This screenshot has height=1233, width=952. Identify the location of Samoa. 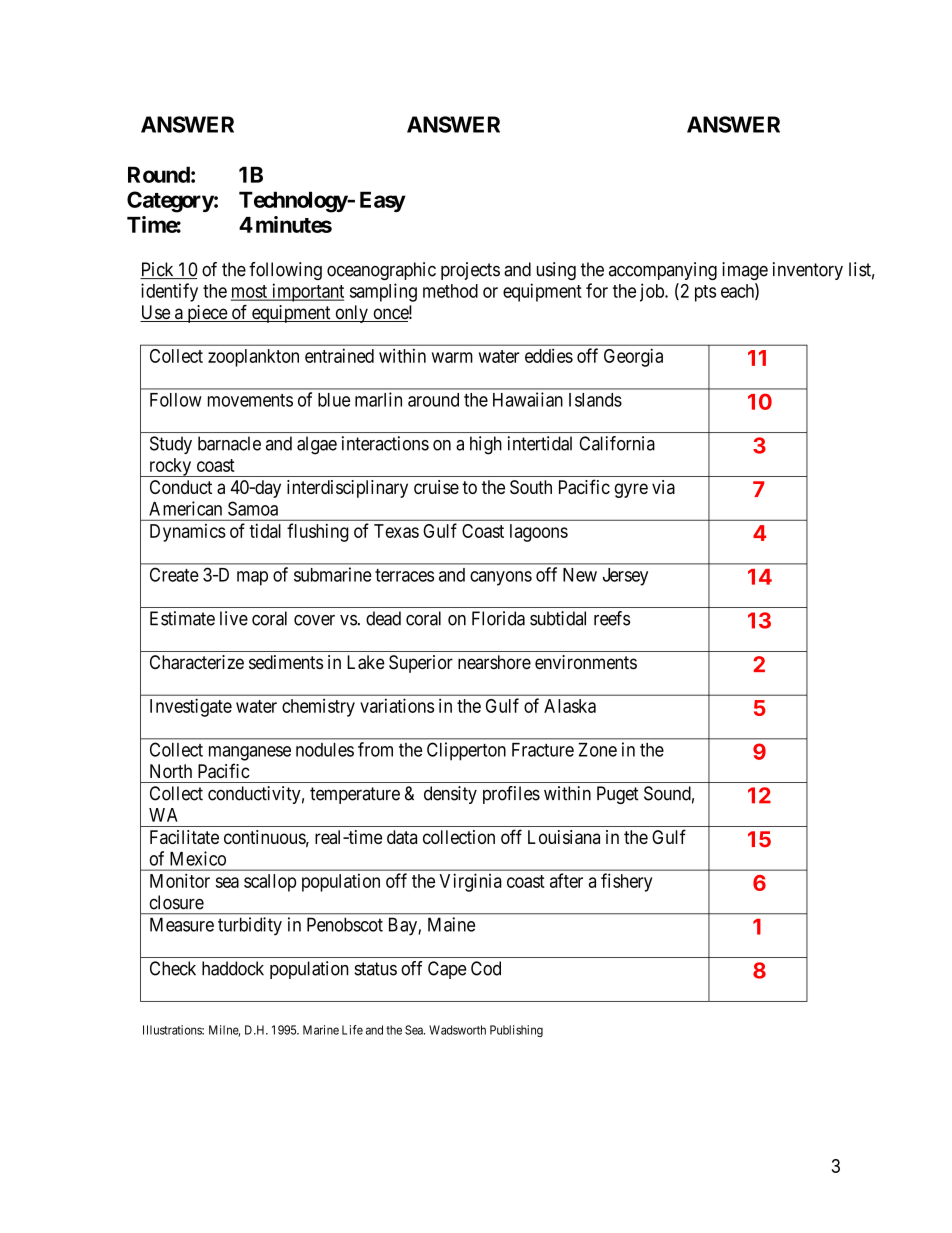
(253, 508).
